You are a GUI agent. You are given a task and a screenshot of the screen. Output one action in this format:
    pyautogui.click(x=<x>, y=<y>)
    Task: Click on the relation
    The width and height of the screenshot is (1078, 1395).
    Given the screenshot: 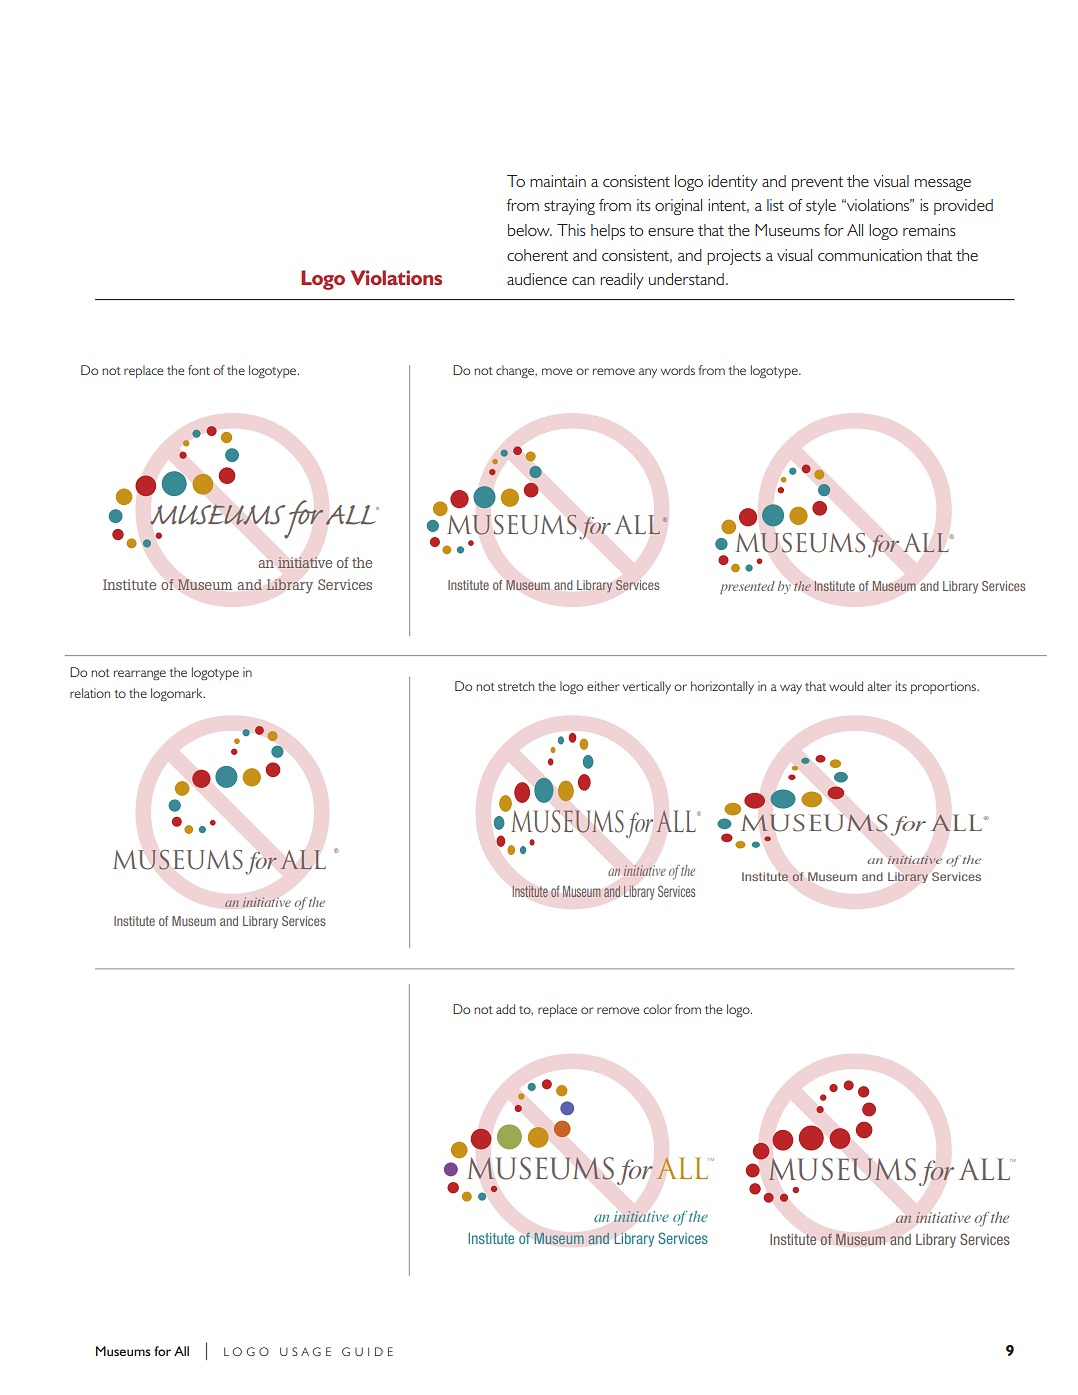 What is the action you would take?
    pyautogui.click(x=90, y=693)
